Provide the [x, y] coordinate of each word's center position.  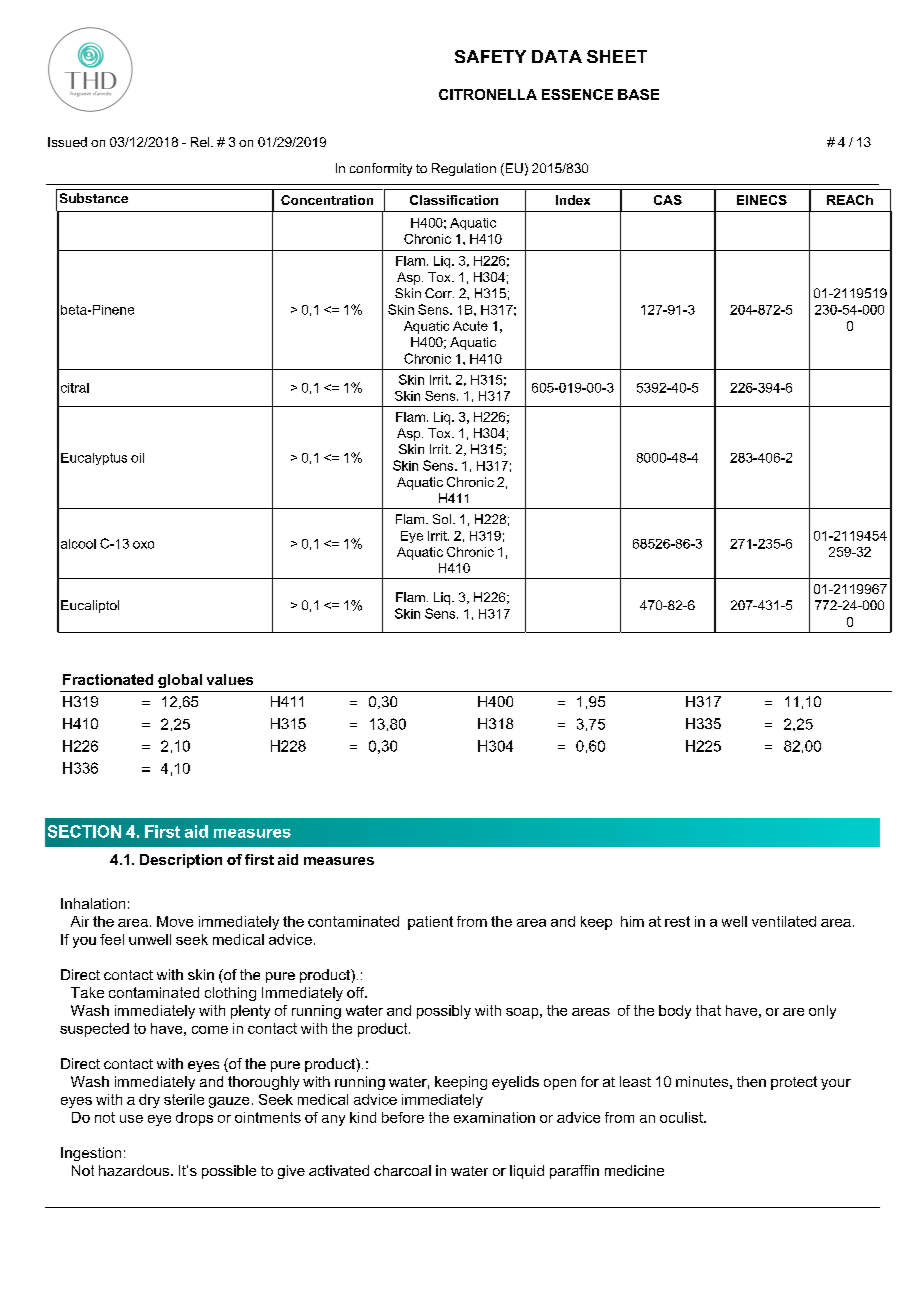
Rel [201, 142]
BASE [638, 94]
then [751, 1081]
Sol [443, 519]
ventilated [784, 921]
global [180, 681]
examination [494, 1117]
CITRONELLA [488, 94]
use [131, 1119]
